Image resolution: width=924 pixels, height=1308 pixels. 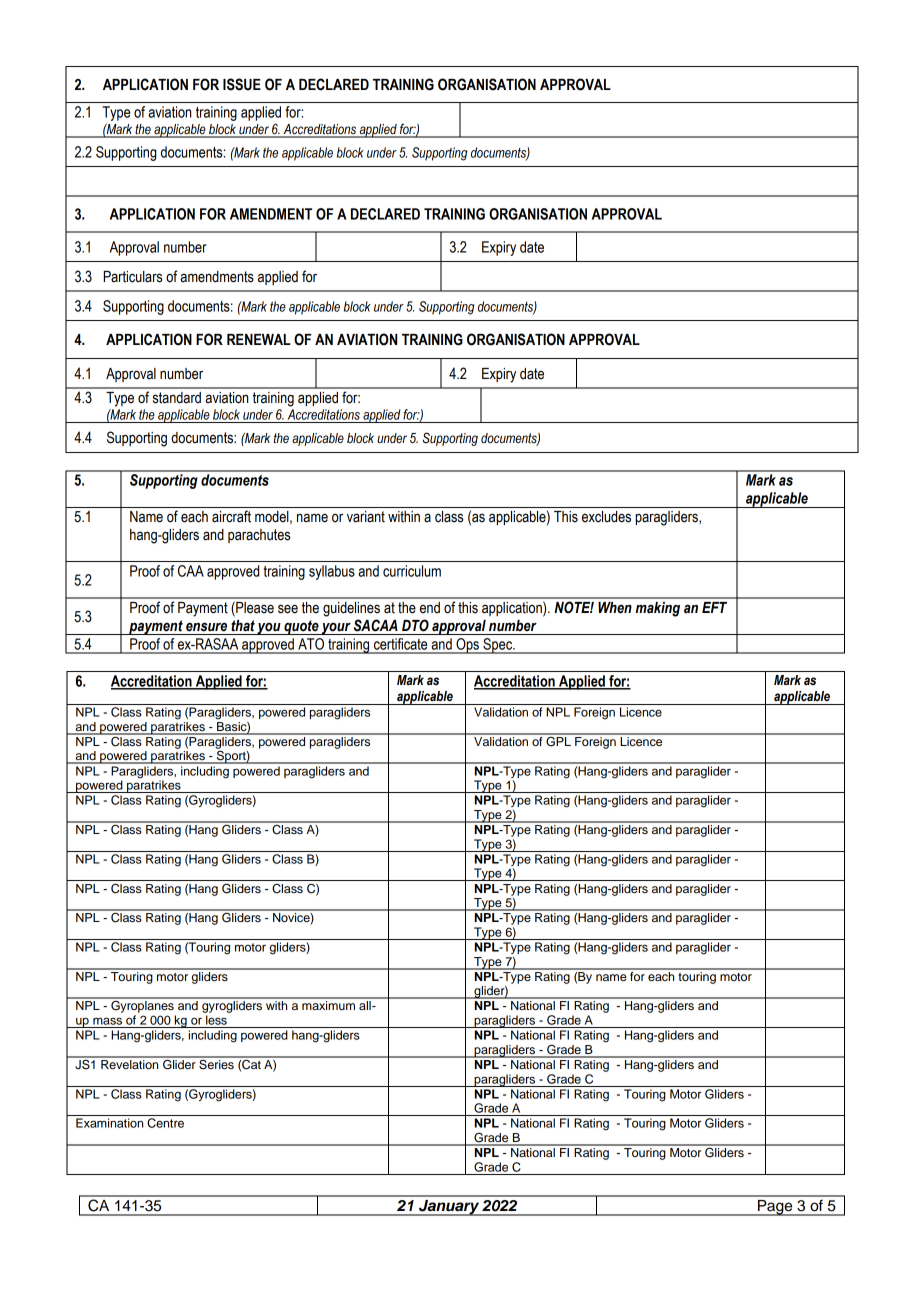 I want to click on Ops, so click(x=467, y=646).
